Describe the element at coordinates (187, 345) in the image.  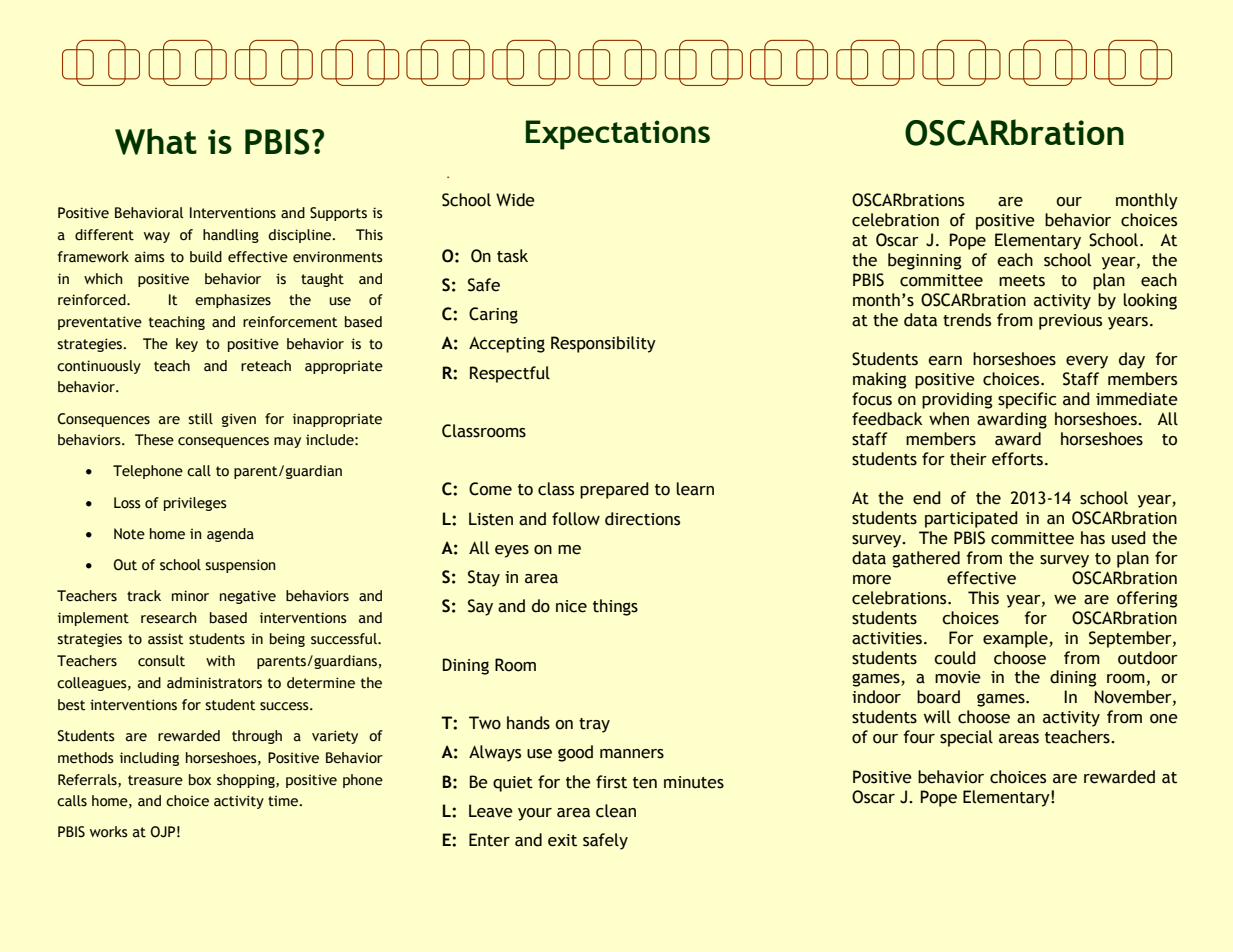
I see `key` at that location.
